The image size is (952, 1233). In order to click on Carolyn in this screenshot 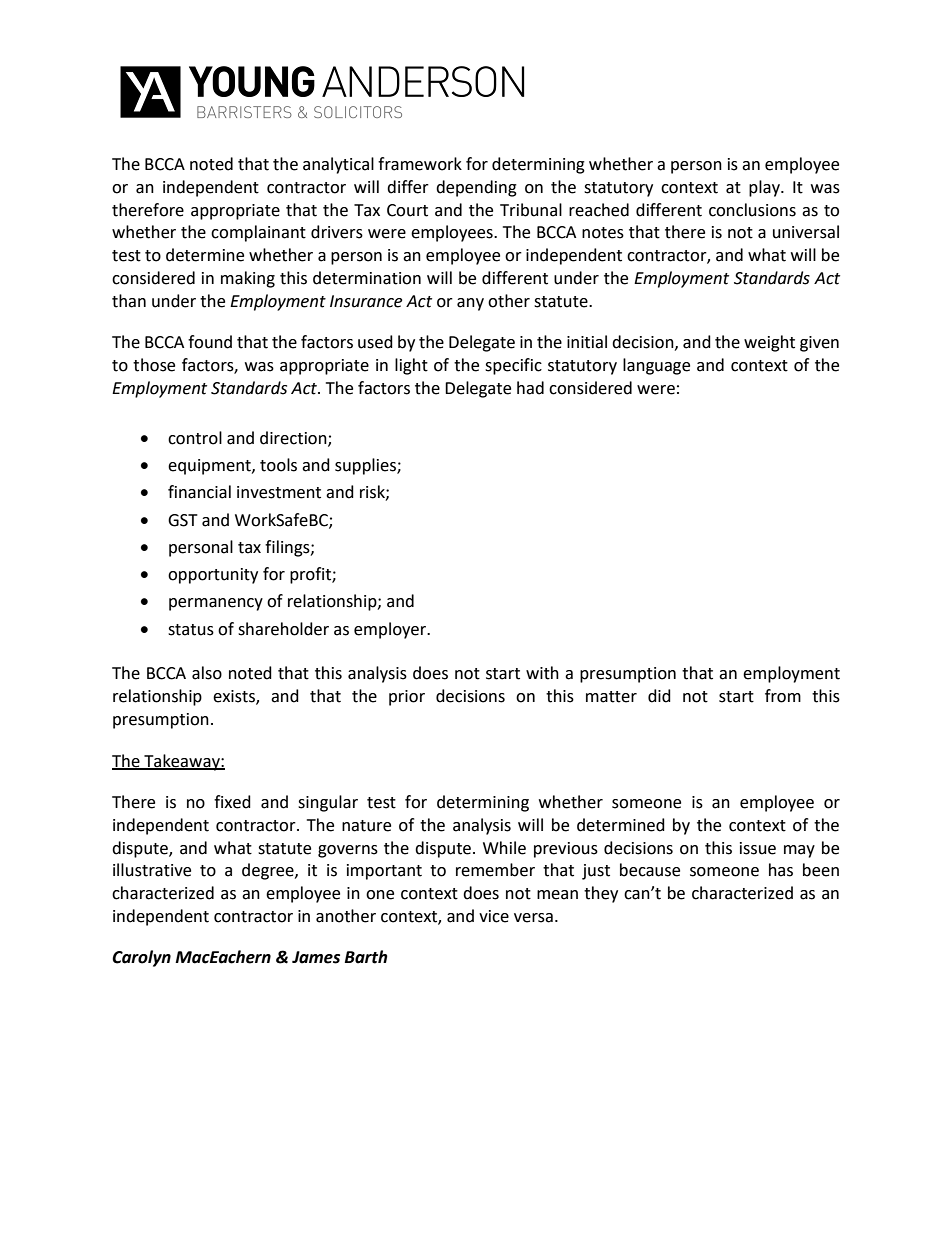, I will do `click(141, 958)`.
